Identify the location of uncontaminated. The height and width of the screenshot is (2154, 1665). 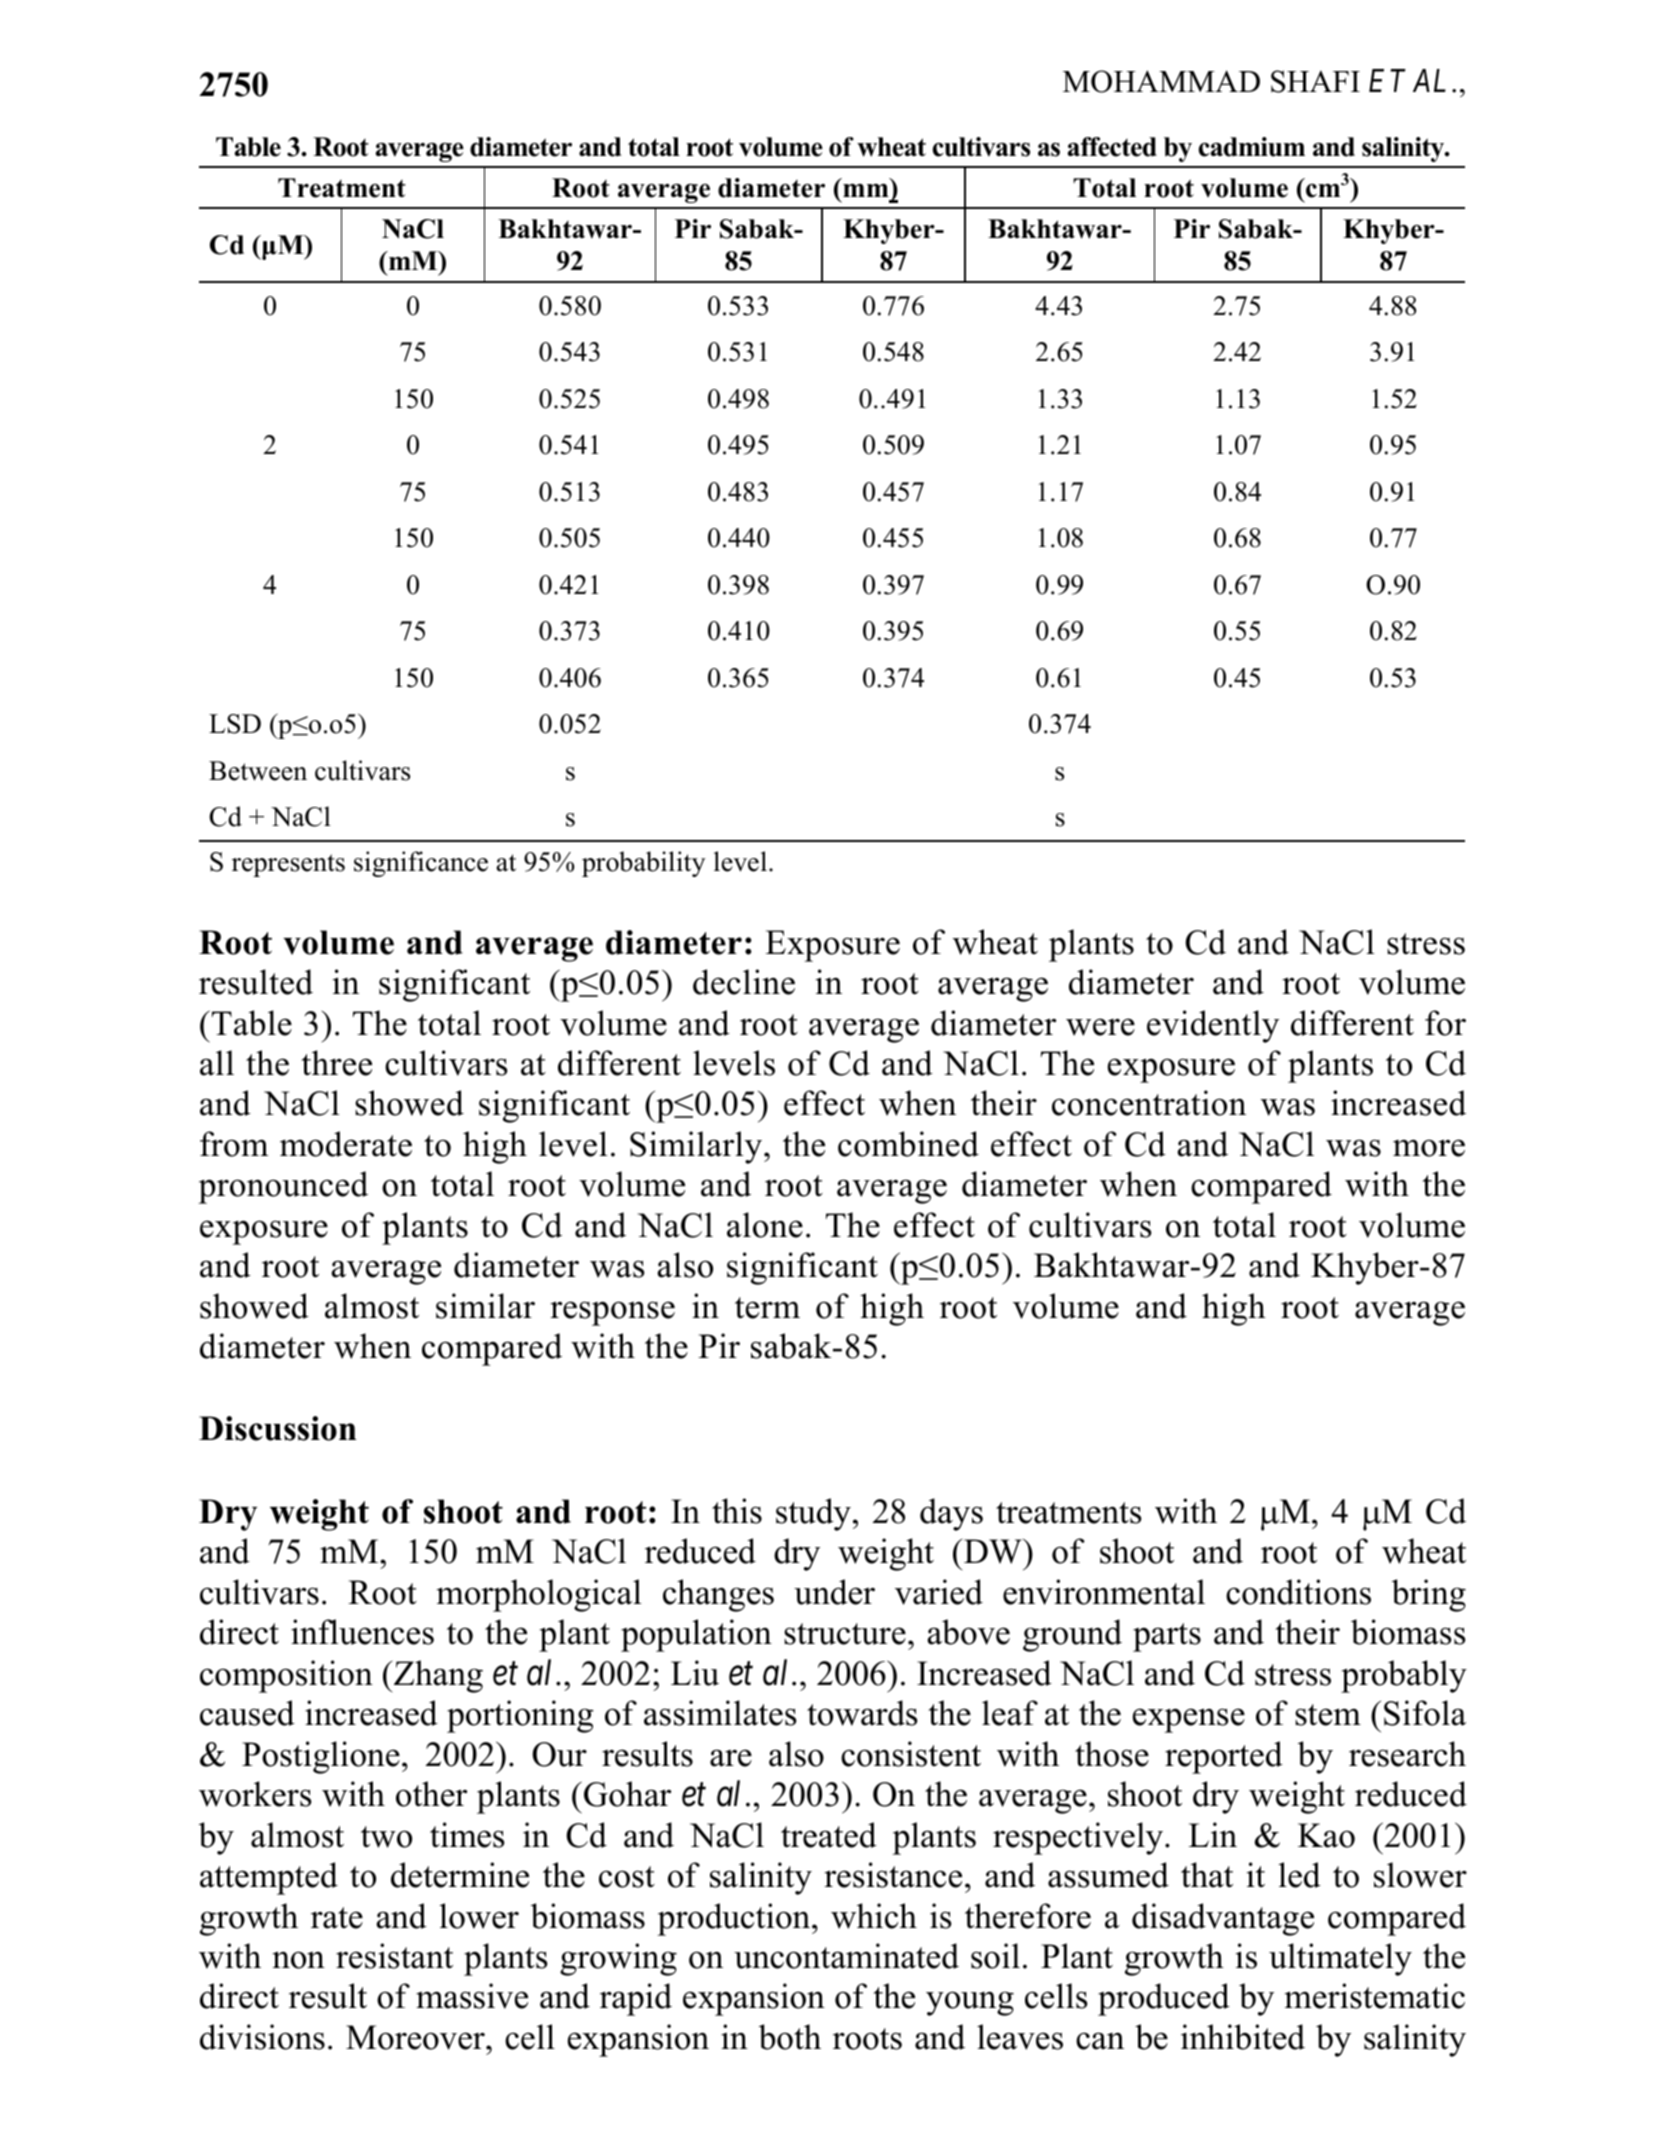
(846, 1956).
